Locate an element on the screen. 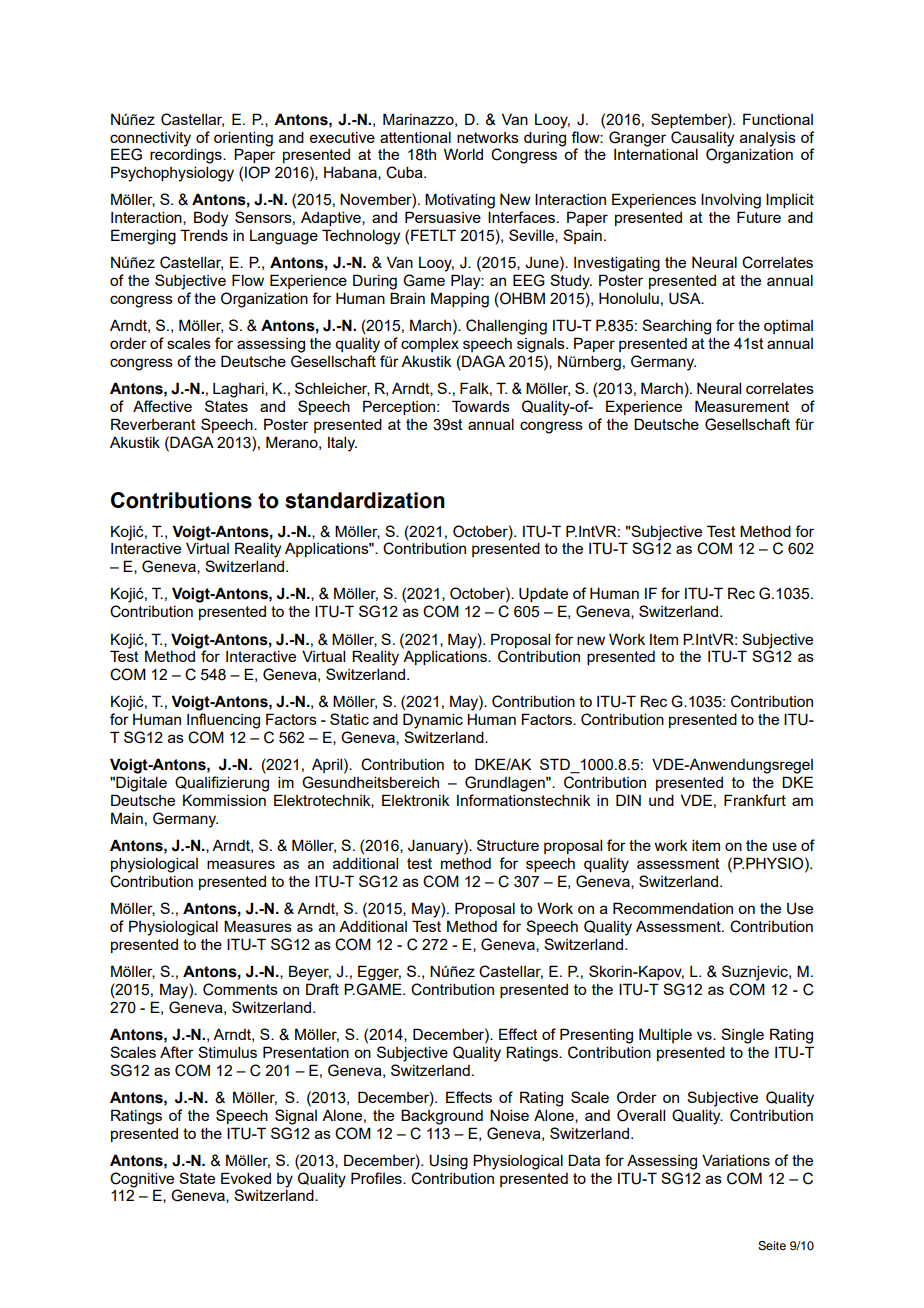  Affective is located at coordinates (162, 406).
